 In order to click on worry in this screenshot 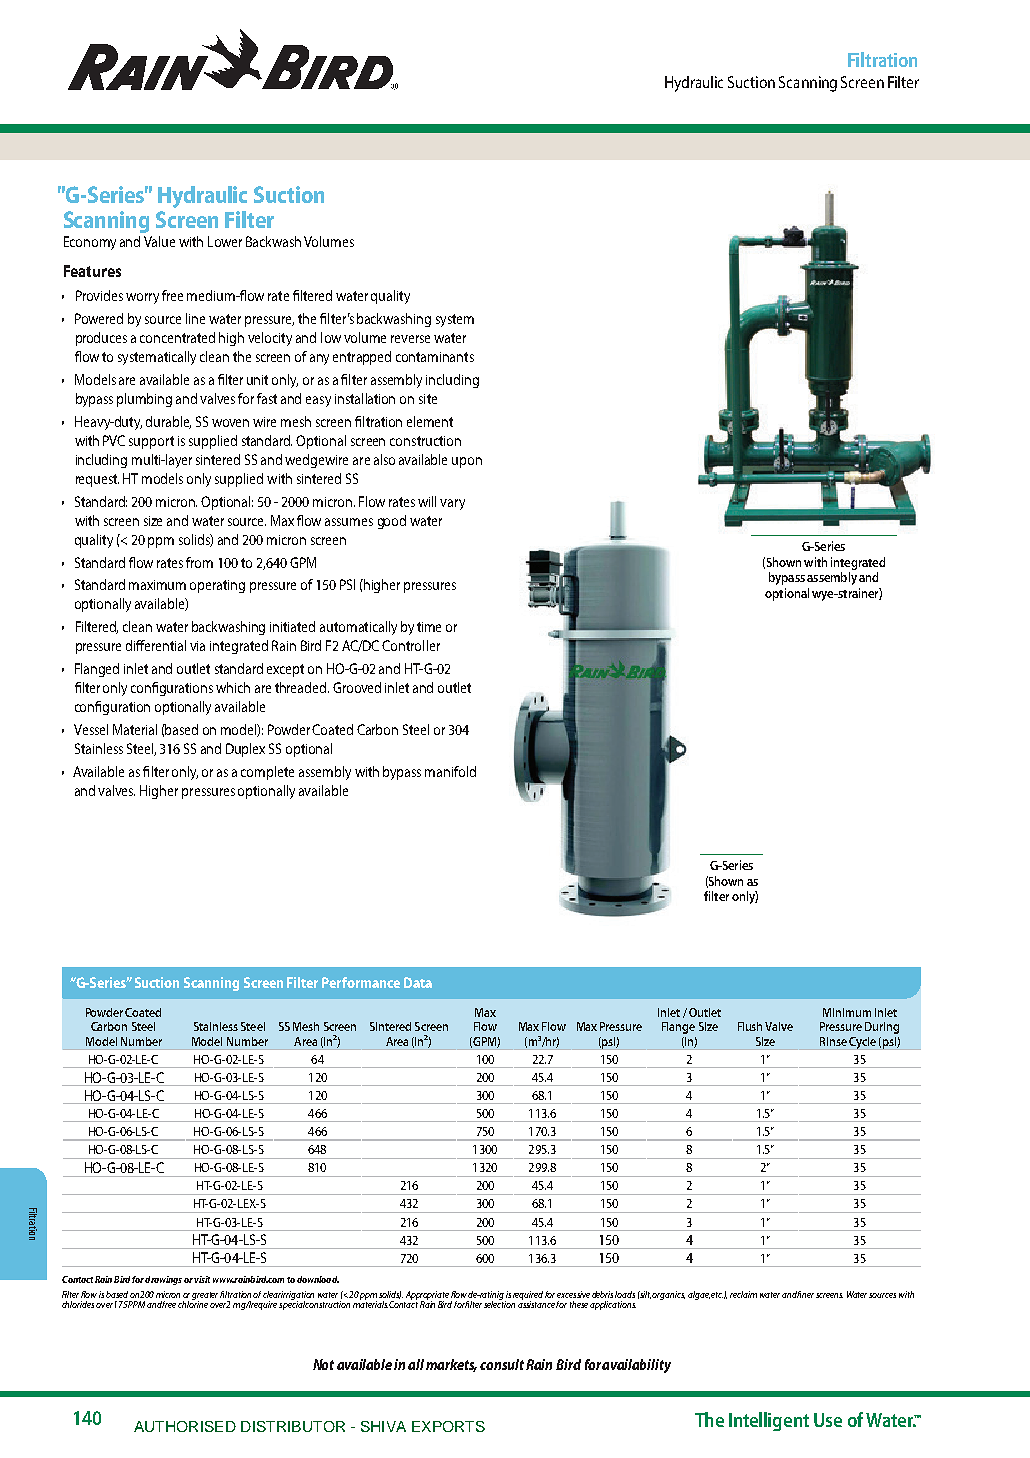, I will do `click(142, 298)`.
